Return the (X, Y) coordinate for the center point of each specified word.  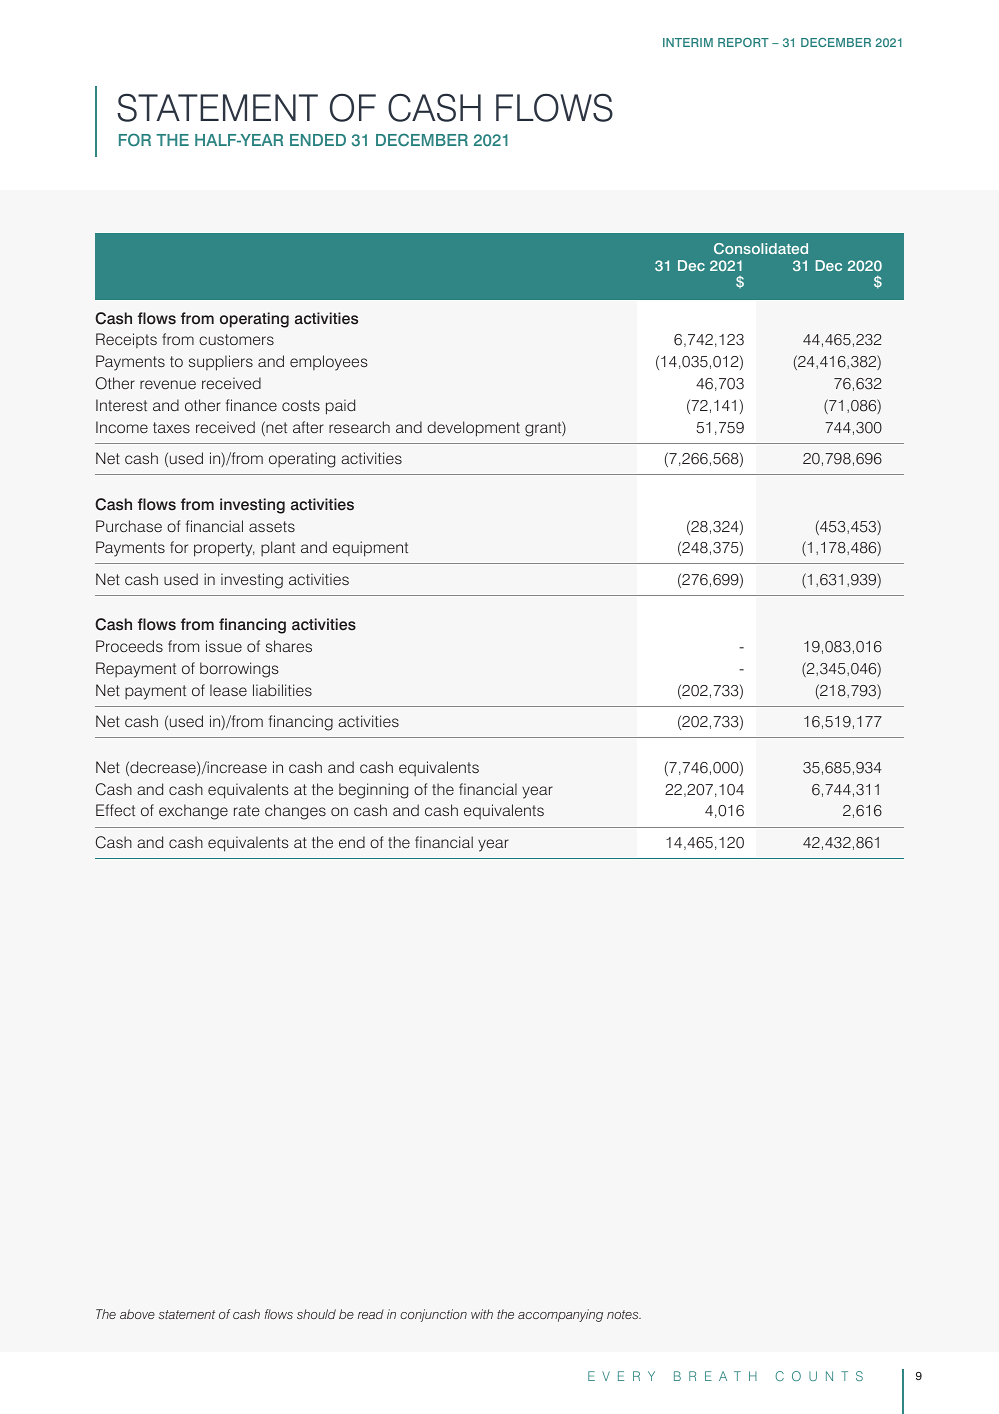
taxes (171, 427)
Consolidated (761, 248)
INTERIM (688, 42)
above (137, 1314)
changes (295, 812)
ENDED (318, 140)
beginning (373, 791)
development (473, 429)
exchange (193, 812)
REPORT (743, 42)
